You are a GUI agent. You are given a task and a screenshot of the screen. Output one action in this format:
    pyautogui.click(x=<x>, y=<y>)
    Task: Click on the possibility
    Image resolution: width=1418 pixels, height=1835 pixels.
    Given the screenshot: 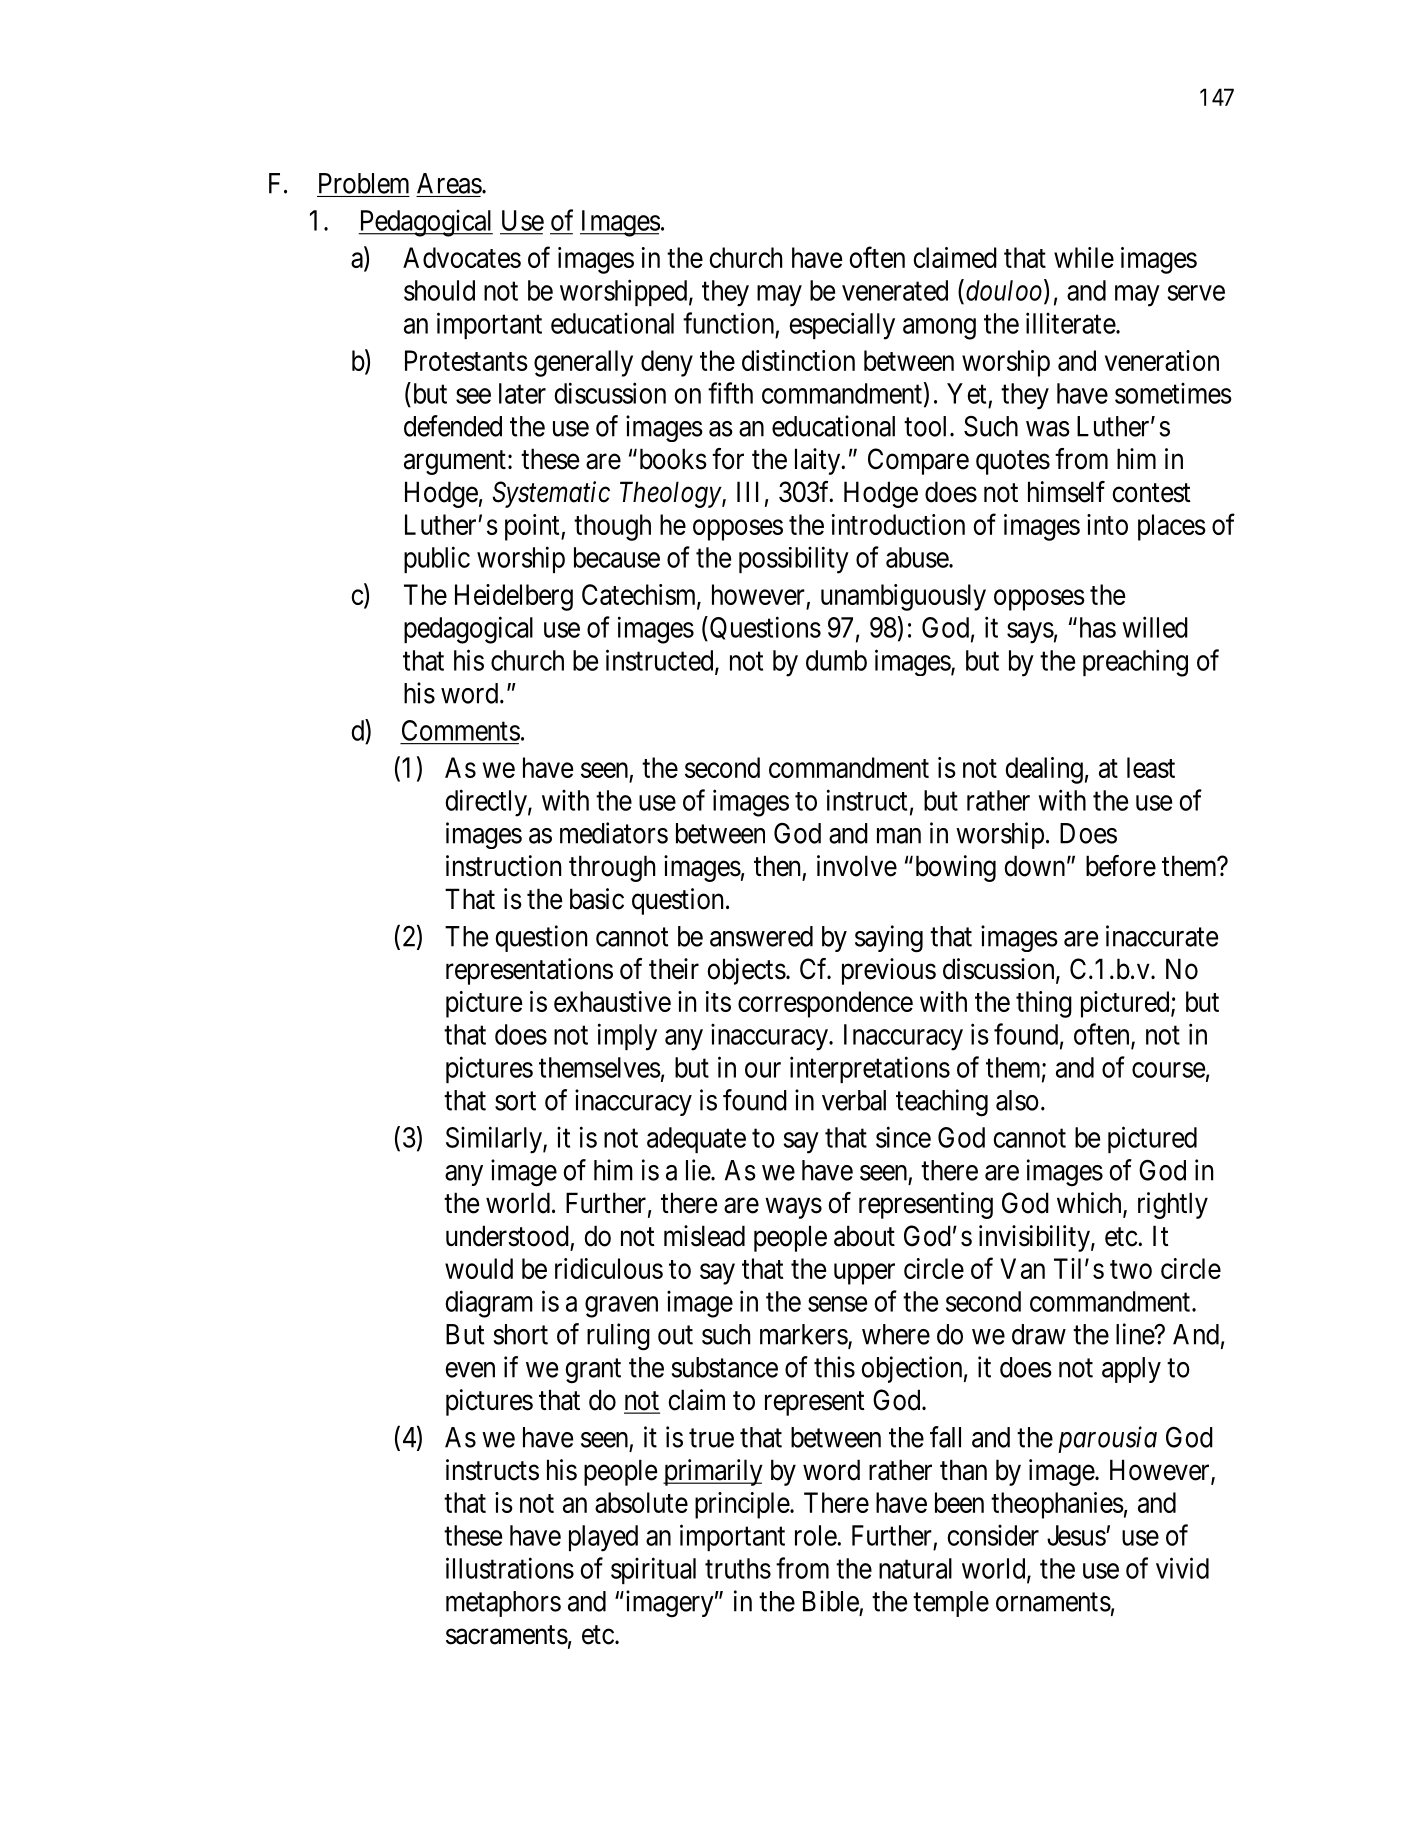 What is the action you would take?
    pyautogui.click(x=794, y=560)
